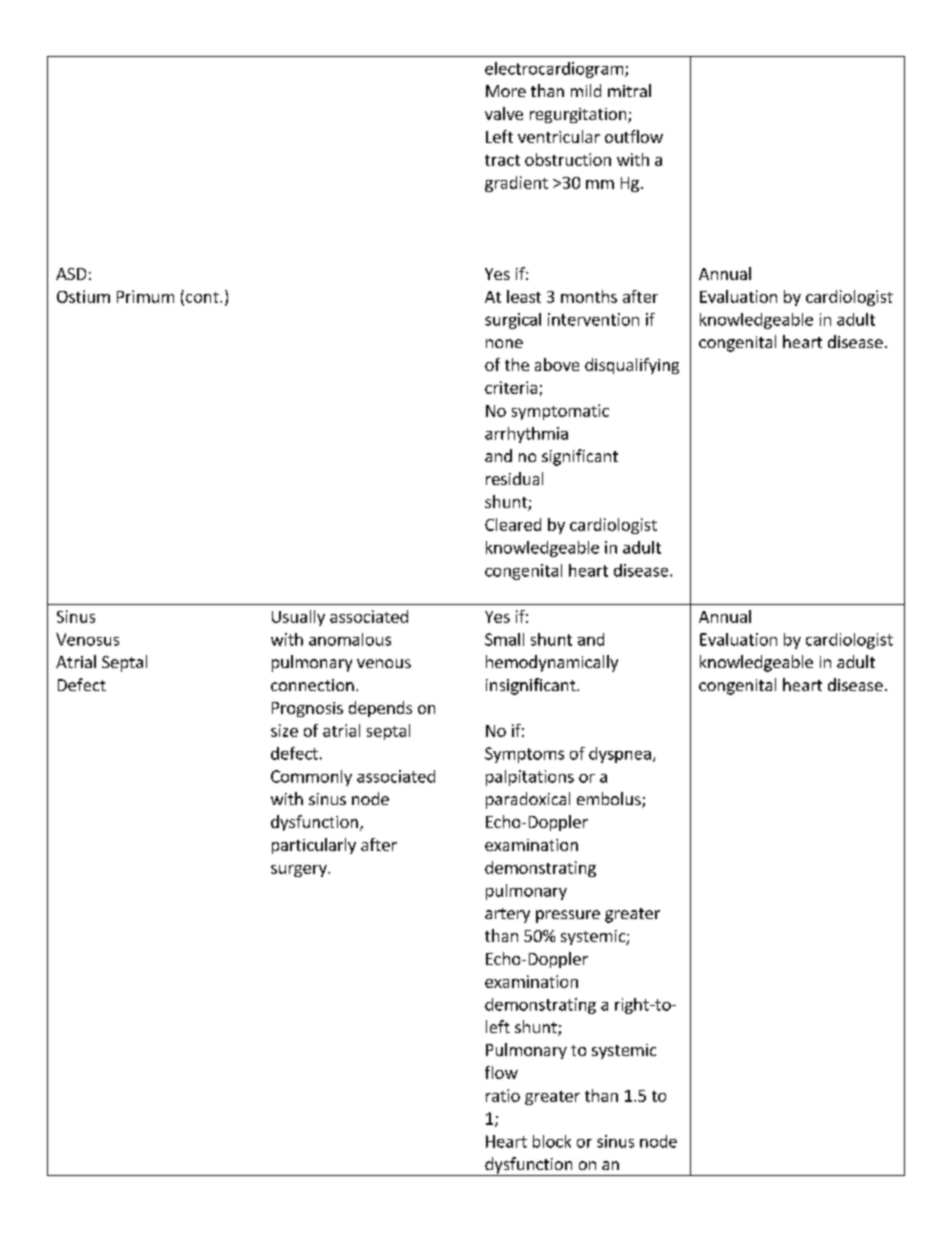  What do you see at coordinates (504, 113) in the page?
I see `valve` at bounding box center [504, 113].
